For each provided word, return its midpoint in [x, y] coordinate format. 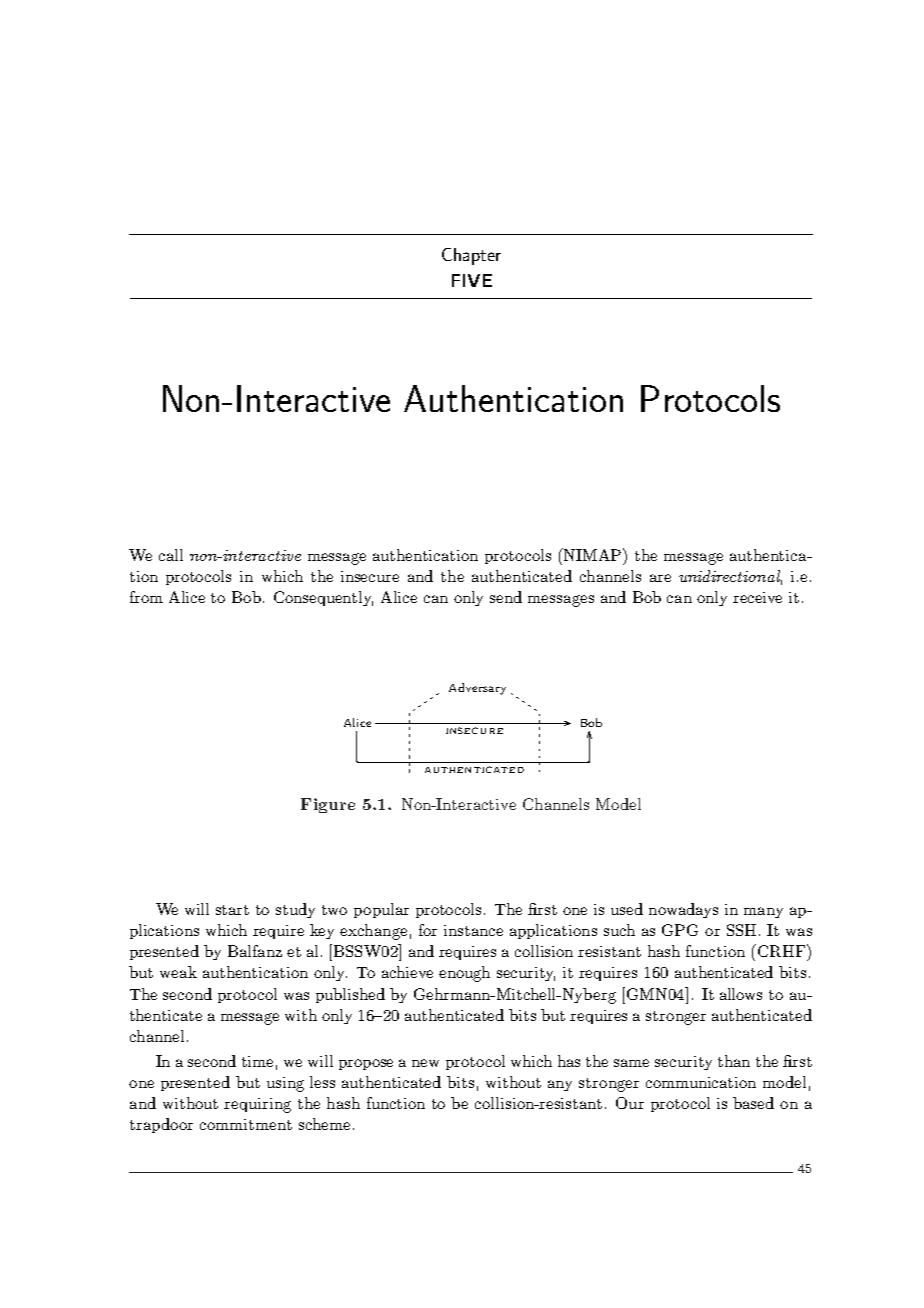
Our [630, 1103]
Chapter [471, 256]
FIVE [472, 280]
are [660, 578]
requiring [257, 1105]
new [425, 1063]
